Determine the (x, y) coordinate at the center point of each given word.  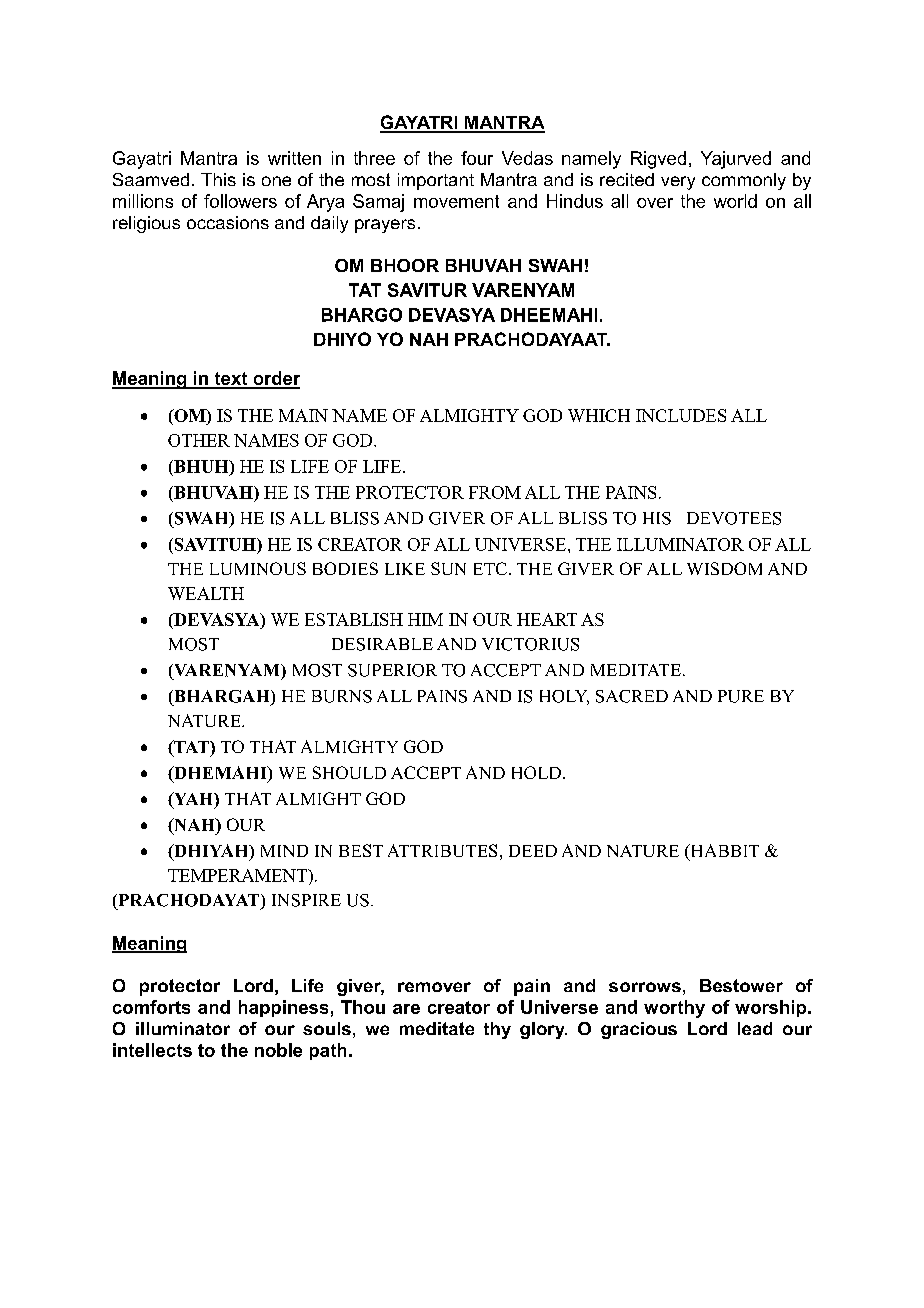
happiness (283, 1008)
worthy (674, 1009)
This (218, 179)
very (678, 183)
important (436, 181)
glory (543, 1030)
